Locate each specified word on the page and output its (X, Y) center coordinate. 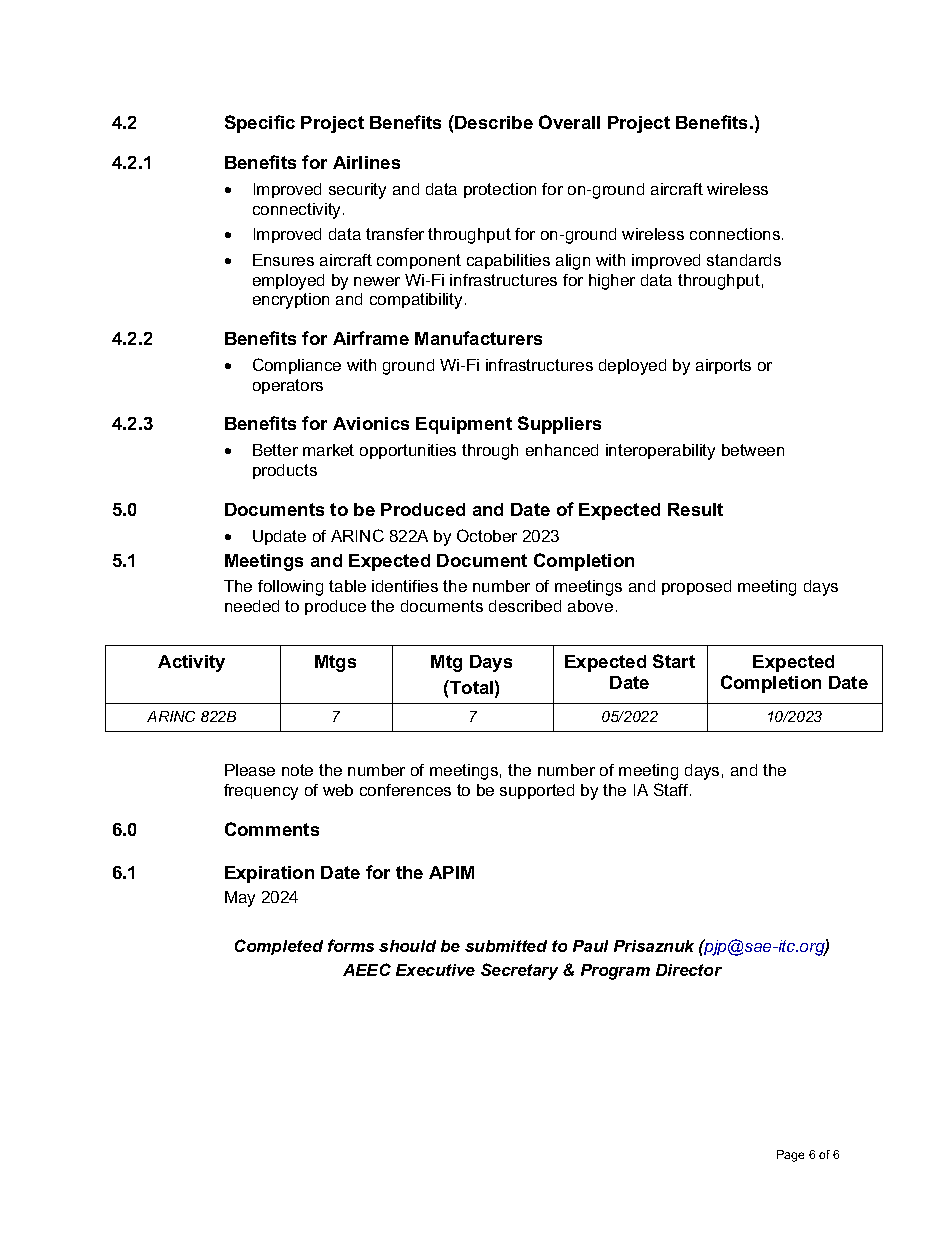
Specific (260, 124)
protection (500, 190)
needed (252, 606)
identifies (405, 586)
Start (674, 661)
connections (736, 234)
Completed (279, 947)
